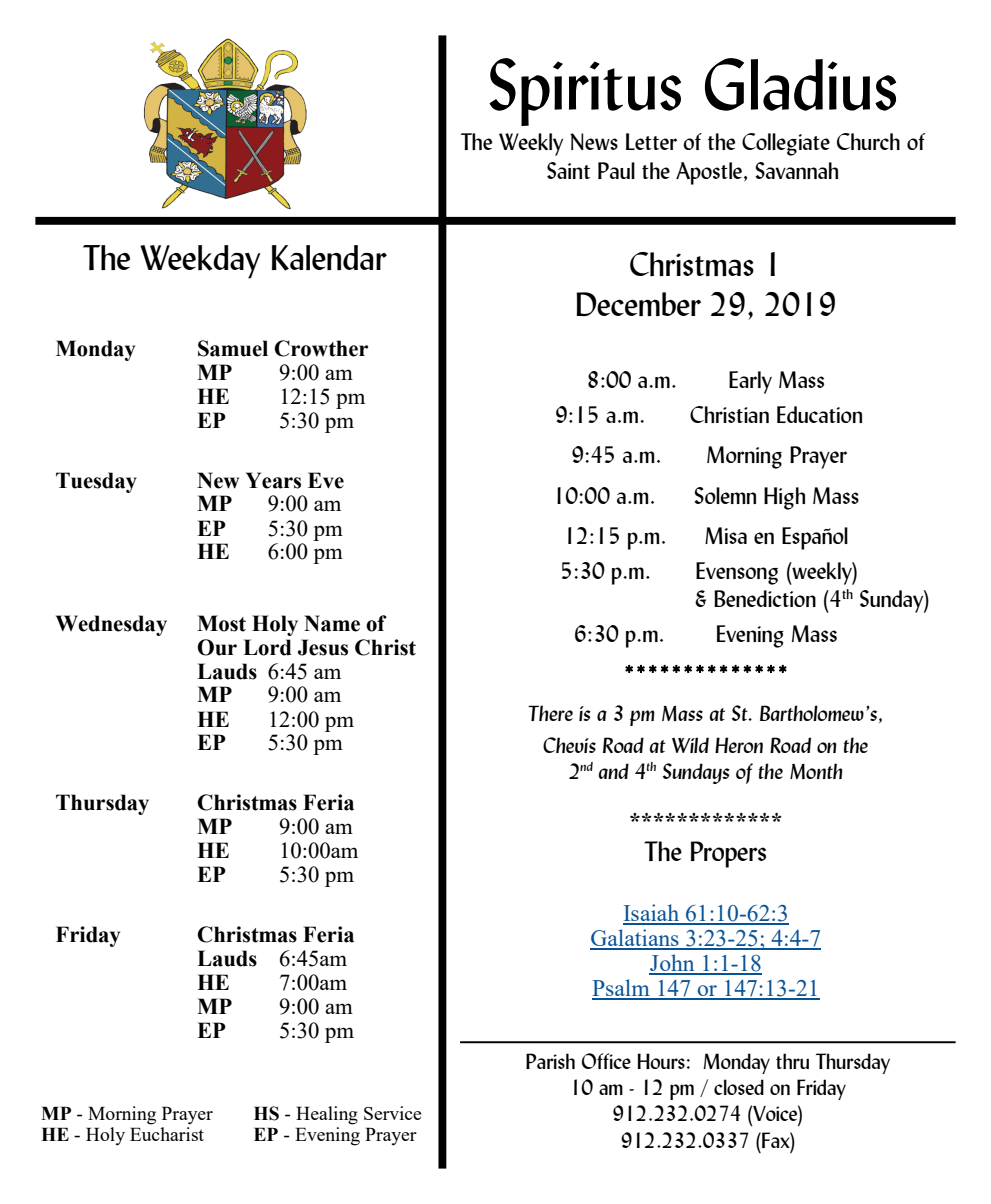 The width and height of the page is (991, 1204). I want to click on Spiritus, so click(585, 92).
